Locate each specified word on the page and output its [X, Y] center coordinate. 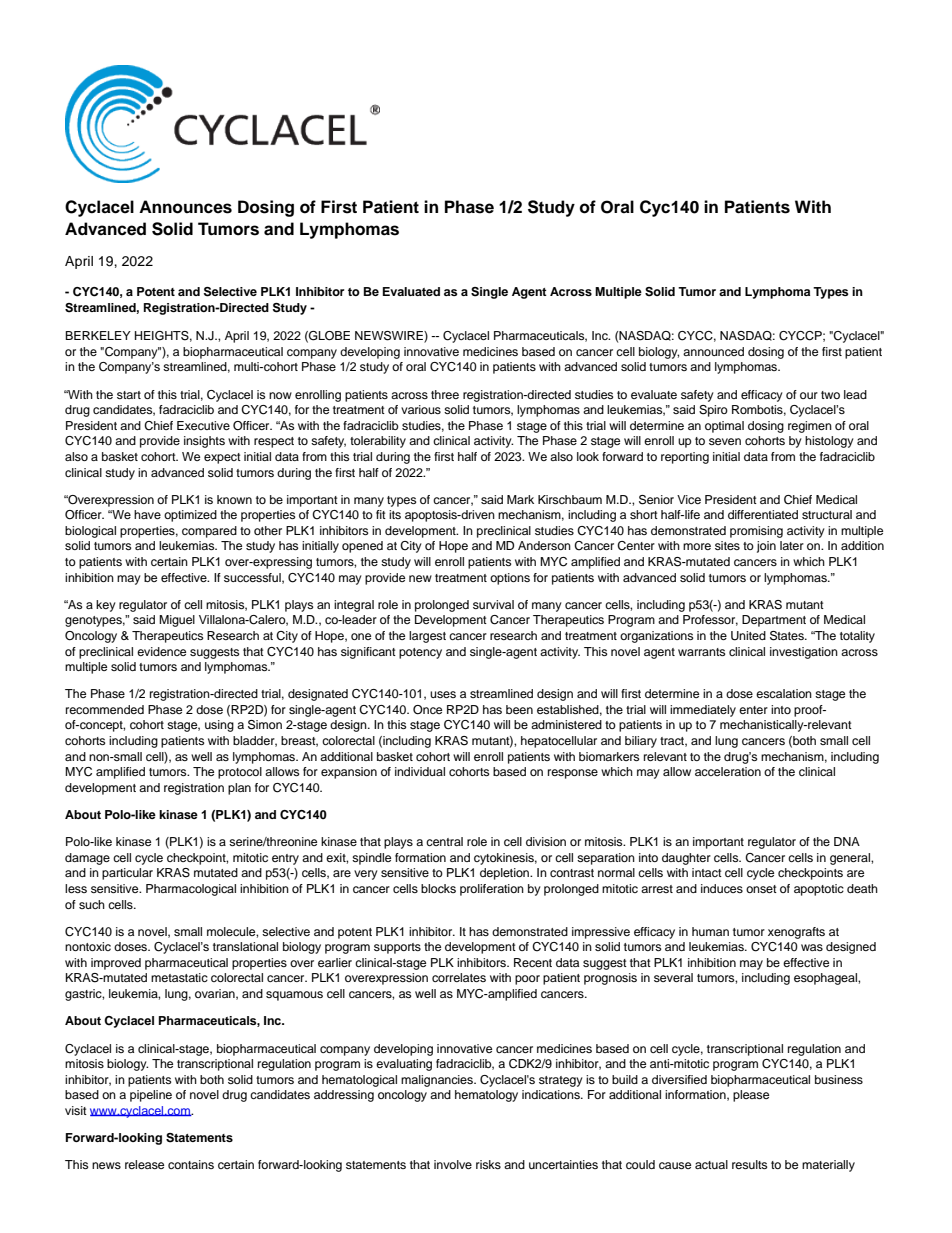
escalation [784, 693]
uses [443, 694]
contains [191, 1164]
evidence [161, 651]
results [749, 1164]
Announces [185, 207]
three [445, 394]
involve [453, 1164]
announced [713, 351]
